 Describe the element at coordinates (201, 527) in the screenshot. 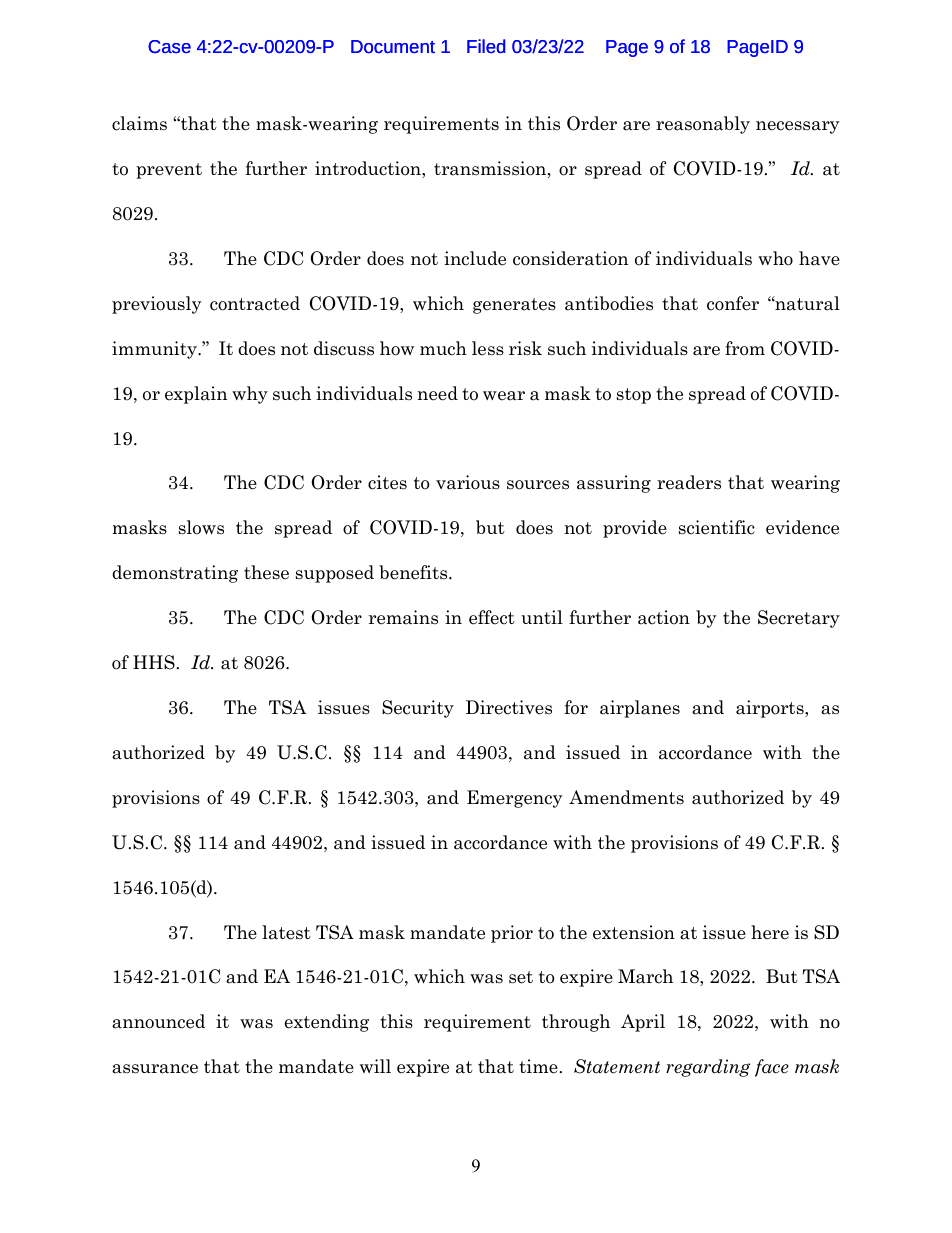

I see `slows` at that location.
